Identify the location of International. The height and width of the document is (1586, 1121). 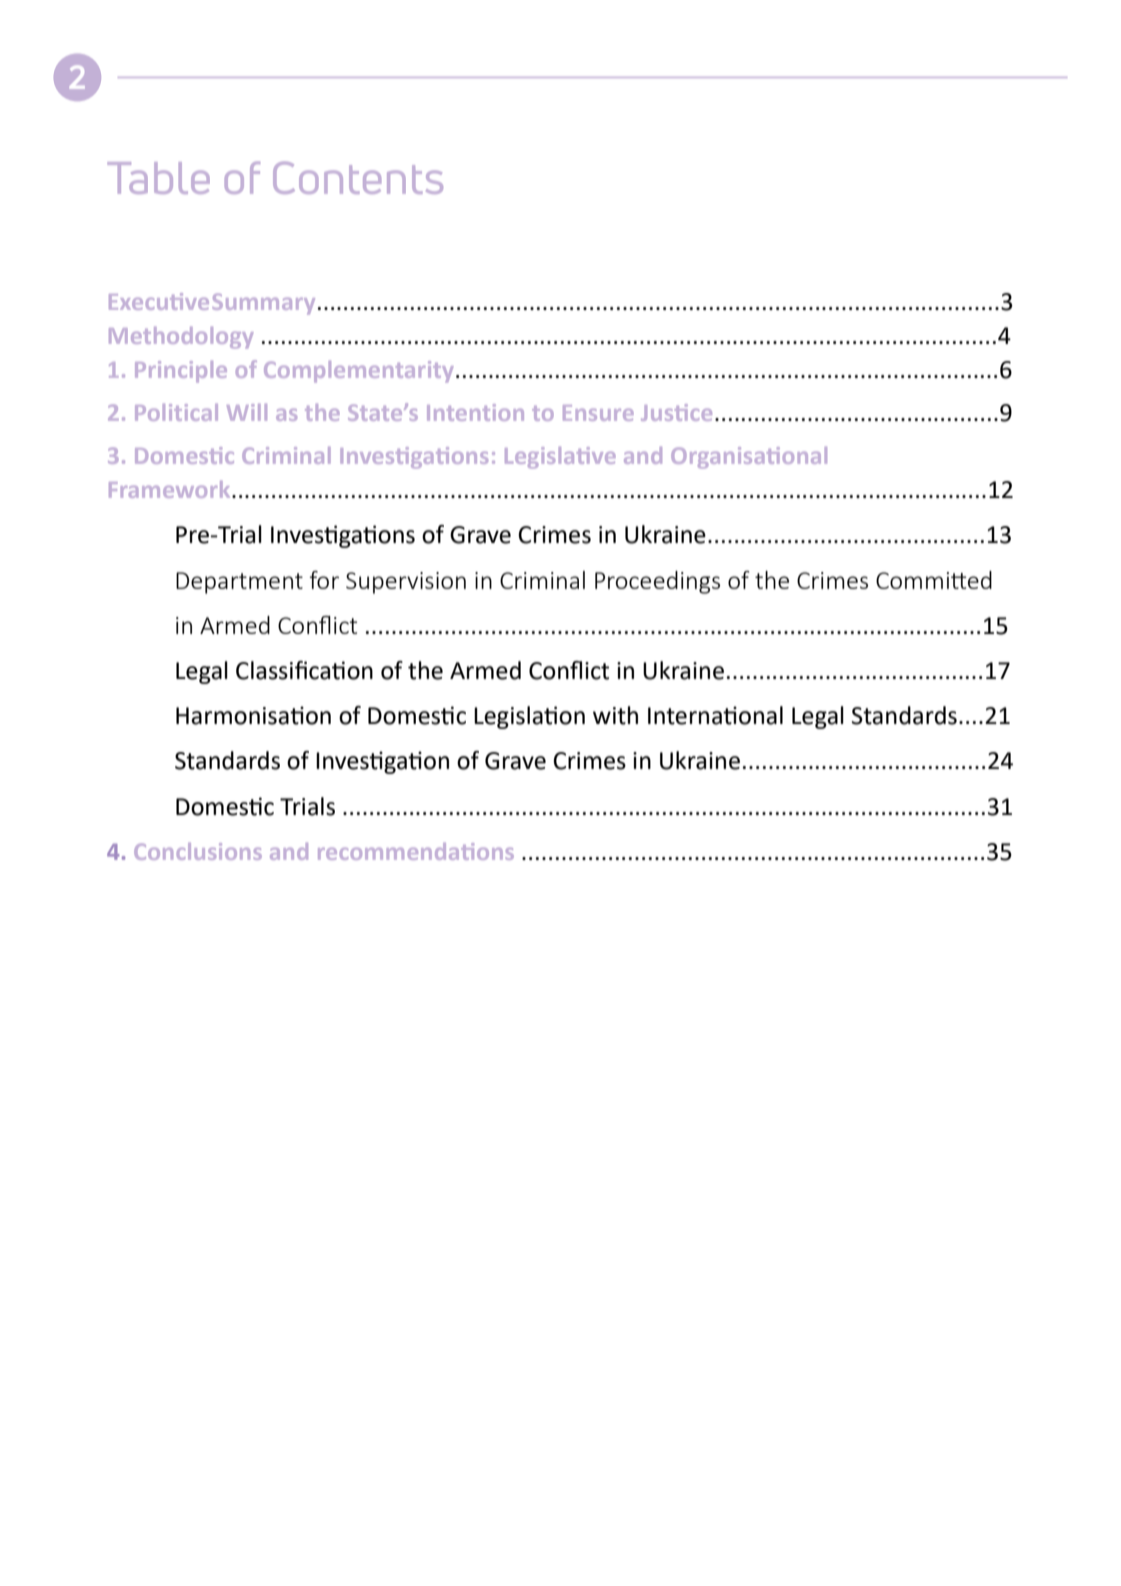
(715, 715).
